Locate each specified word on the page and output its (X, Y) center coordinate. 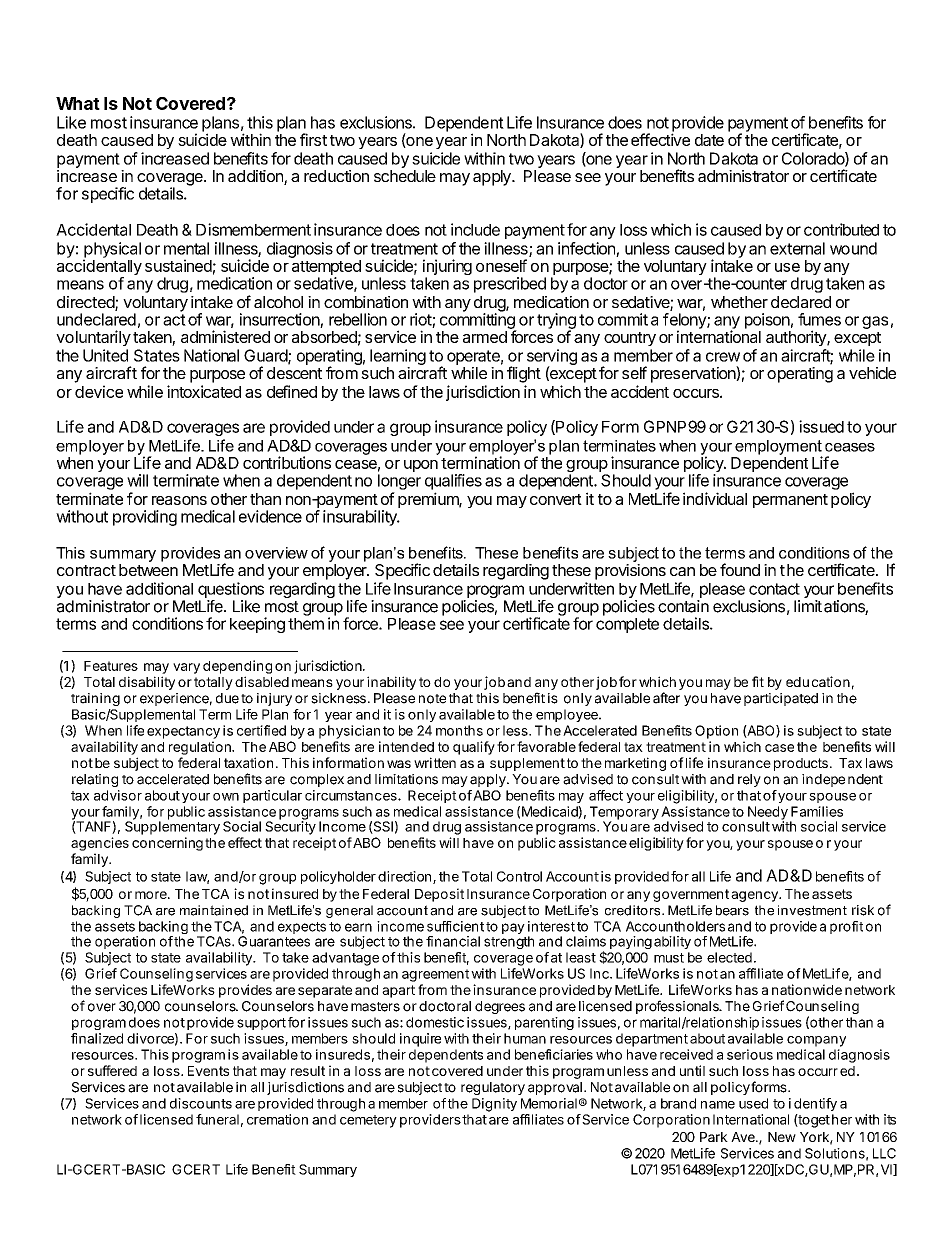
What (78, 103)
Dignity (494, 1105)
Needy (768, 814)
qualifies (453, 482)
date (709, 140)
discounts (201, 1103)
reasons (179, 500)
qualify (474, 748)
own (226, 797)
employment (778, 448)
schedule (405, 176)
